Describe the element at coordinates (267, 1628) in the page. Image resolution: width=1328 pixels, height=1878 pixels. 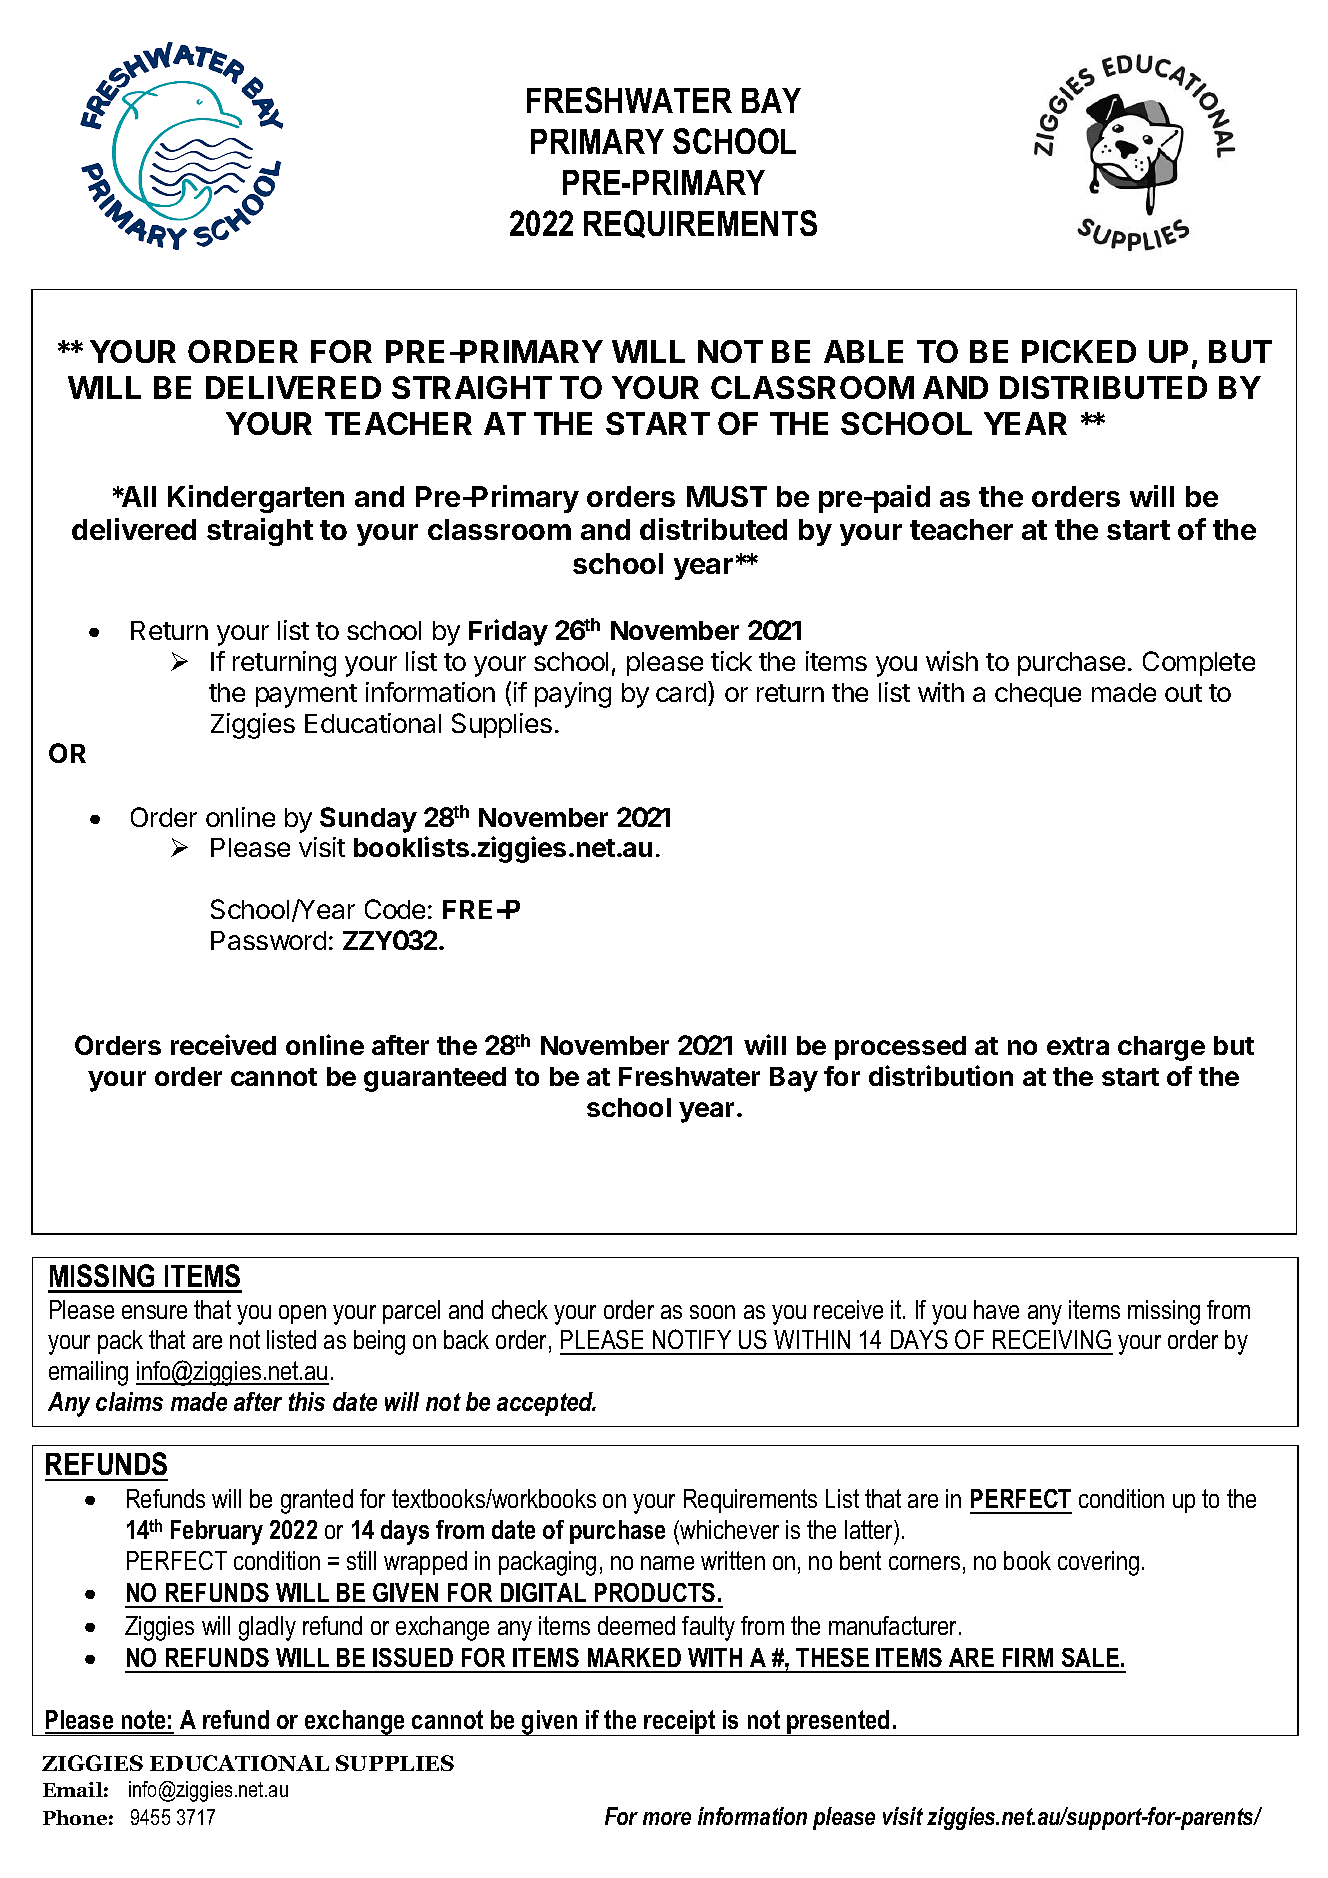
I see `gladly` at that location.
